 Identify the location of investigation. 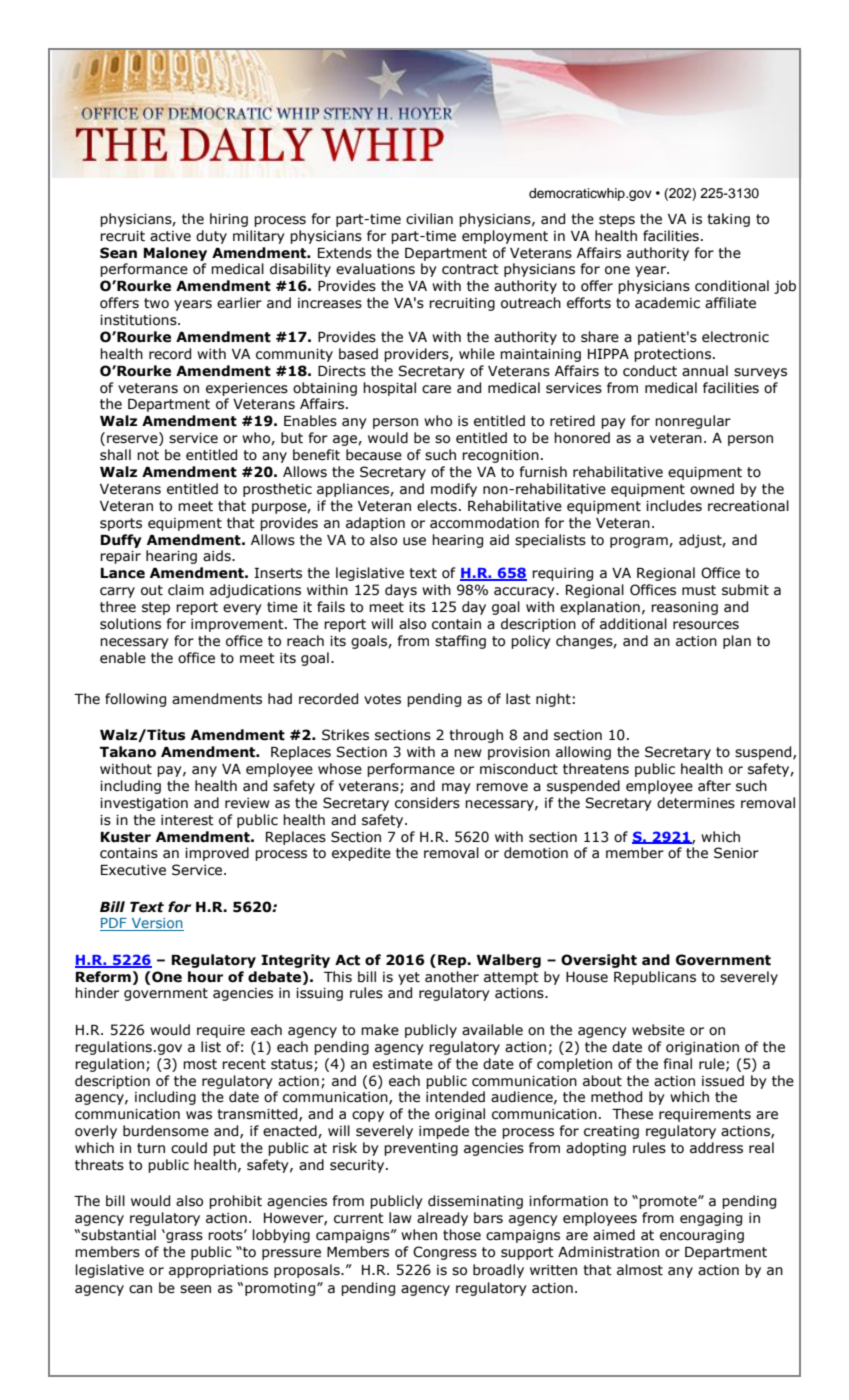
(144, 804).
